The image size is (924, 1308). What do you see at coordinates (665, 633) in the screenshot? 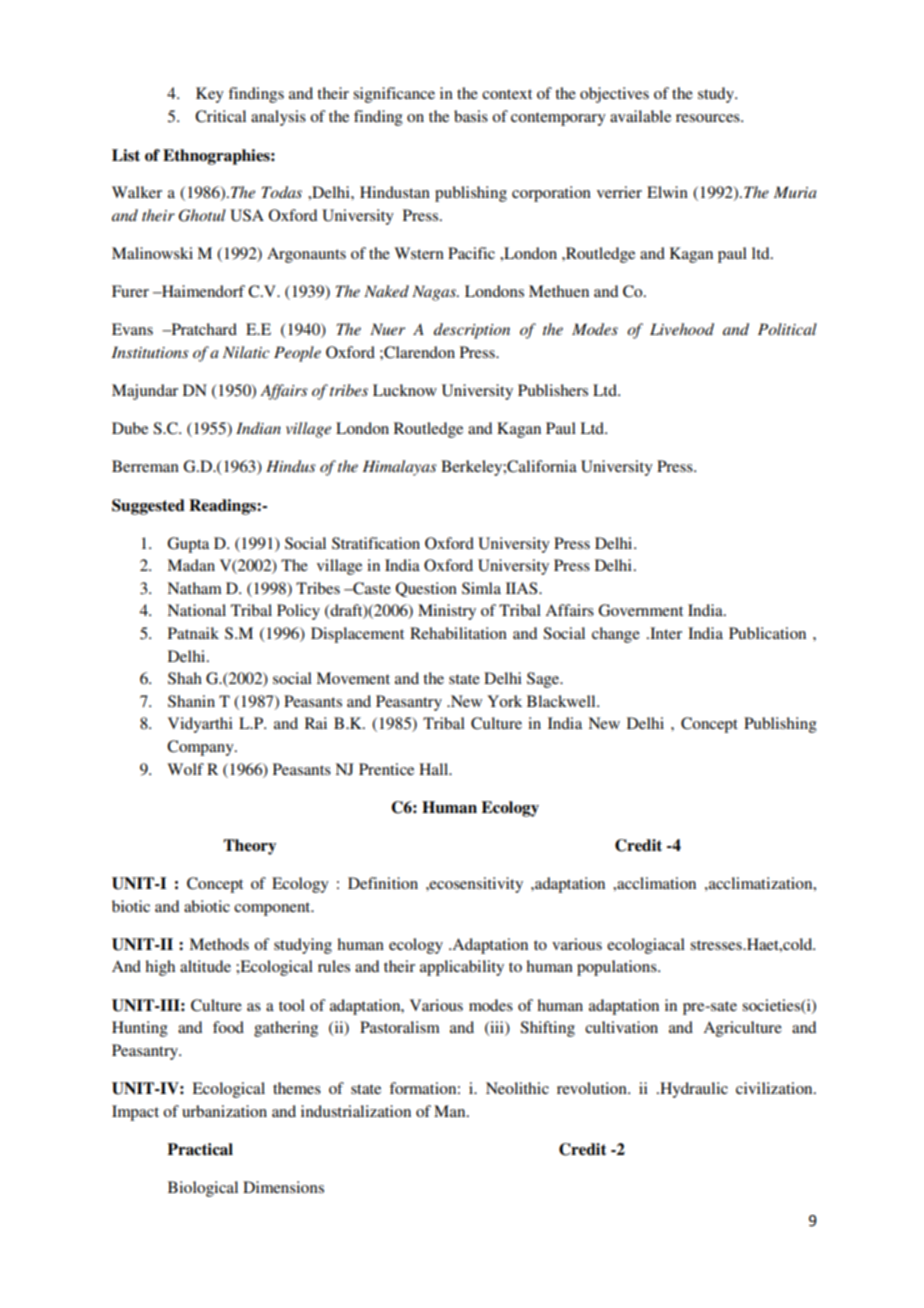
I see `Inter` at bounding box center [665, 633].
